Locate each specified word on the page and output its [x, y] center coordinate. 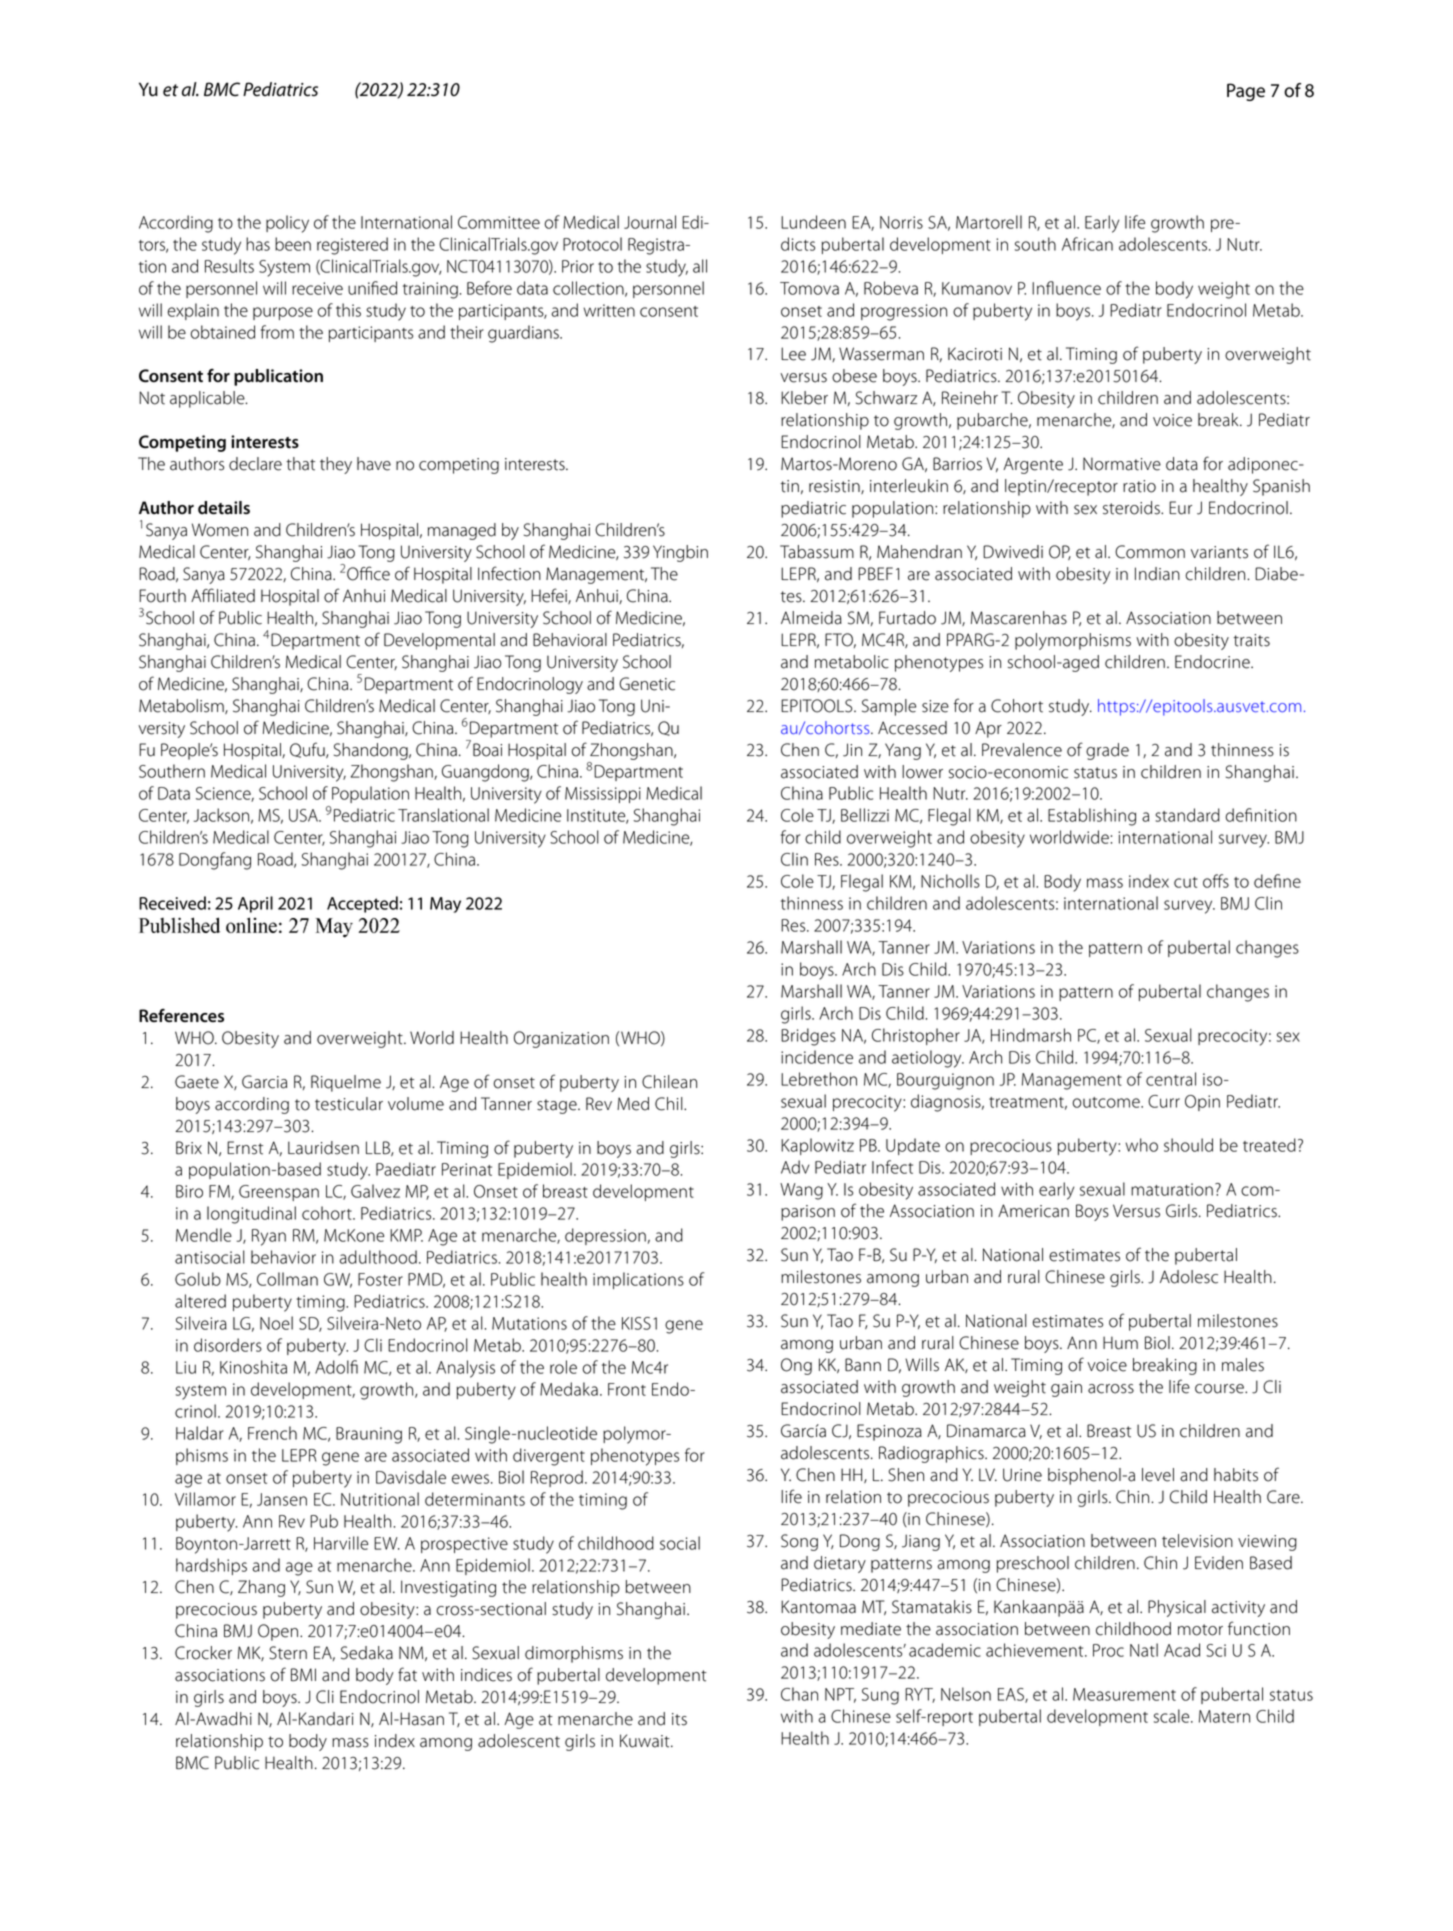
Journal [650, 222]
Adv [795, 1167]
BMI [303, 1674]
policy [287, 224]
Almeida [811, 618]
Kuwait [646, 1741]
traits [1251, 640]
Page [1246, 92]
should [1188, 1145]
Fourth [162, 596]
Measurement [1124, 1694]
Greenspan [279, 1193]
